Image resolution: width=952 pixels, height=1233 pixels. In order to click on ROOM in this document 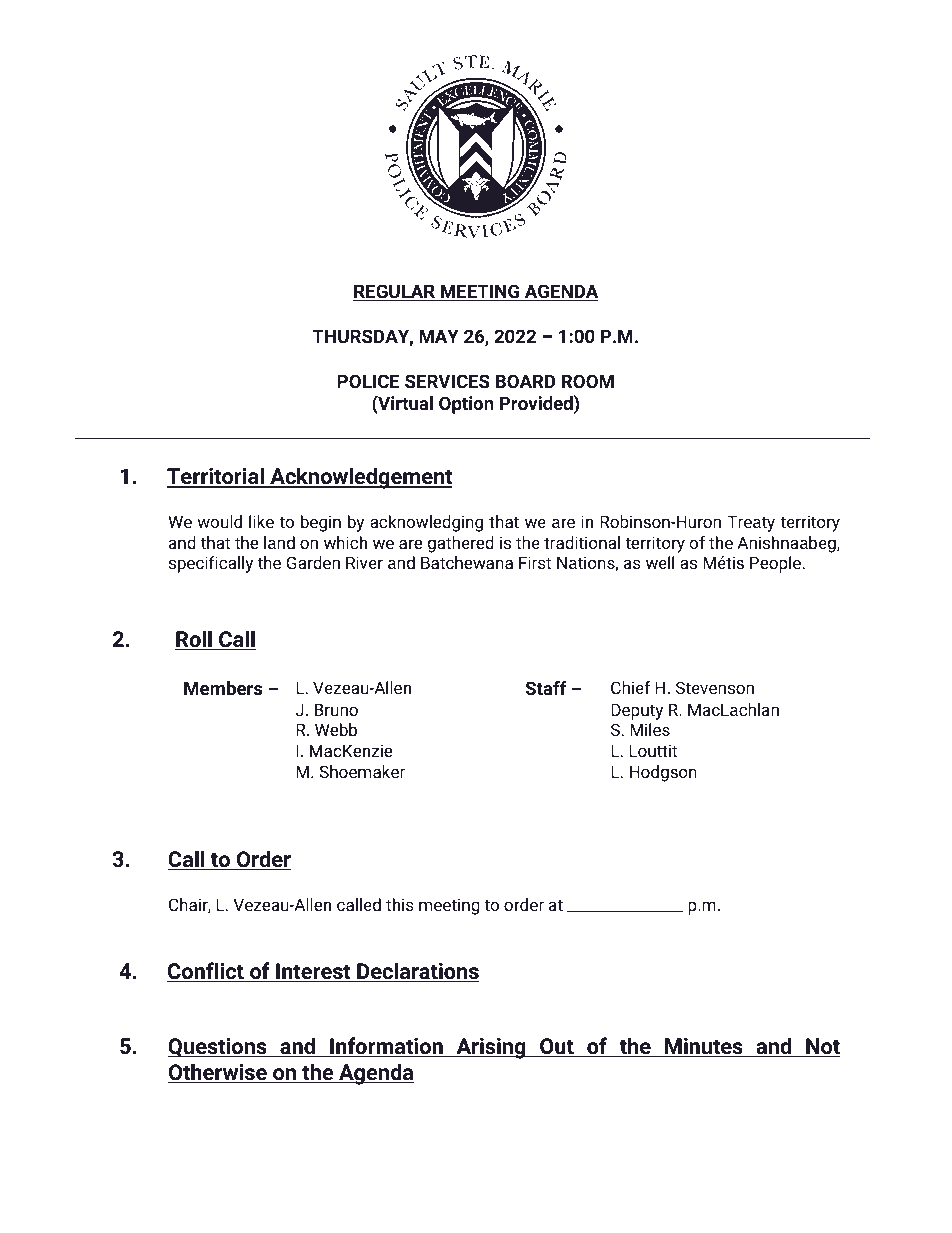, I will do `click(588, 381)`.
